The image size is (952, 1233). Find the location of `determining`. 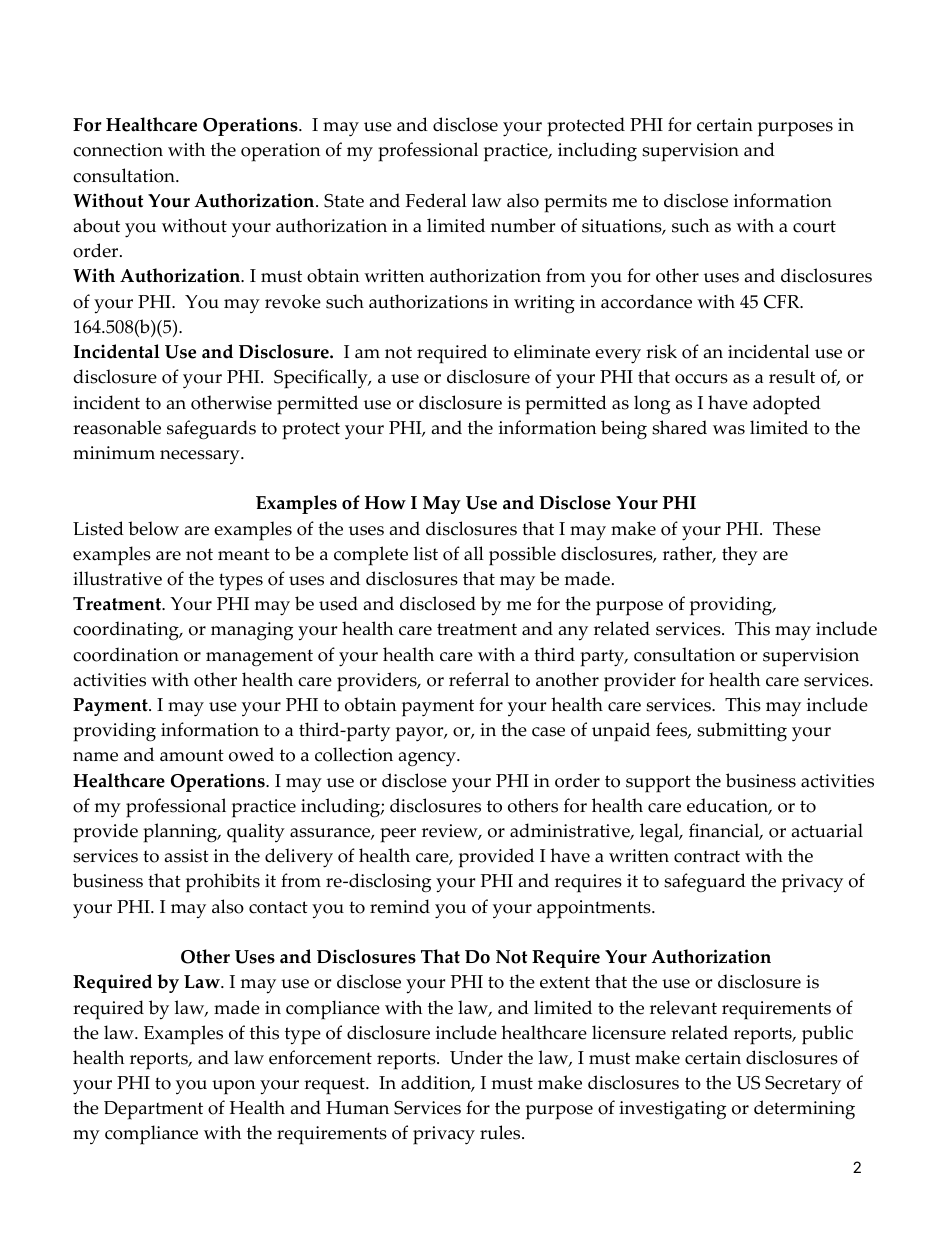

determining is located at coordinates (804, 1110).
